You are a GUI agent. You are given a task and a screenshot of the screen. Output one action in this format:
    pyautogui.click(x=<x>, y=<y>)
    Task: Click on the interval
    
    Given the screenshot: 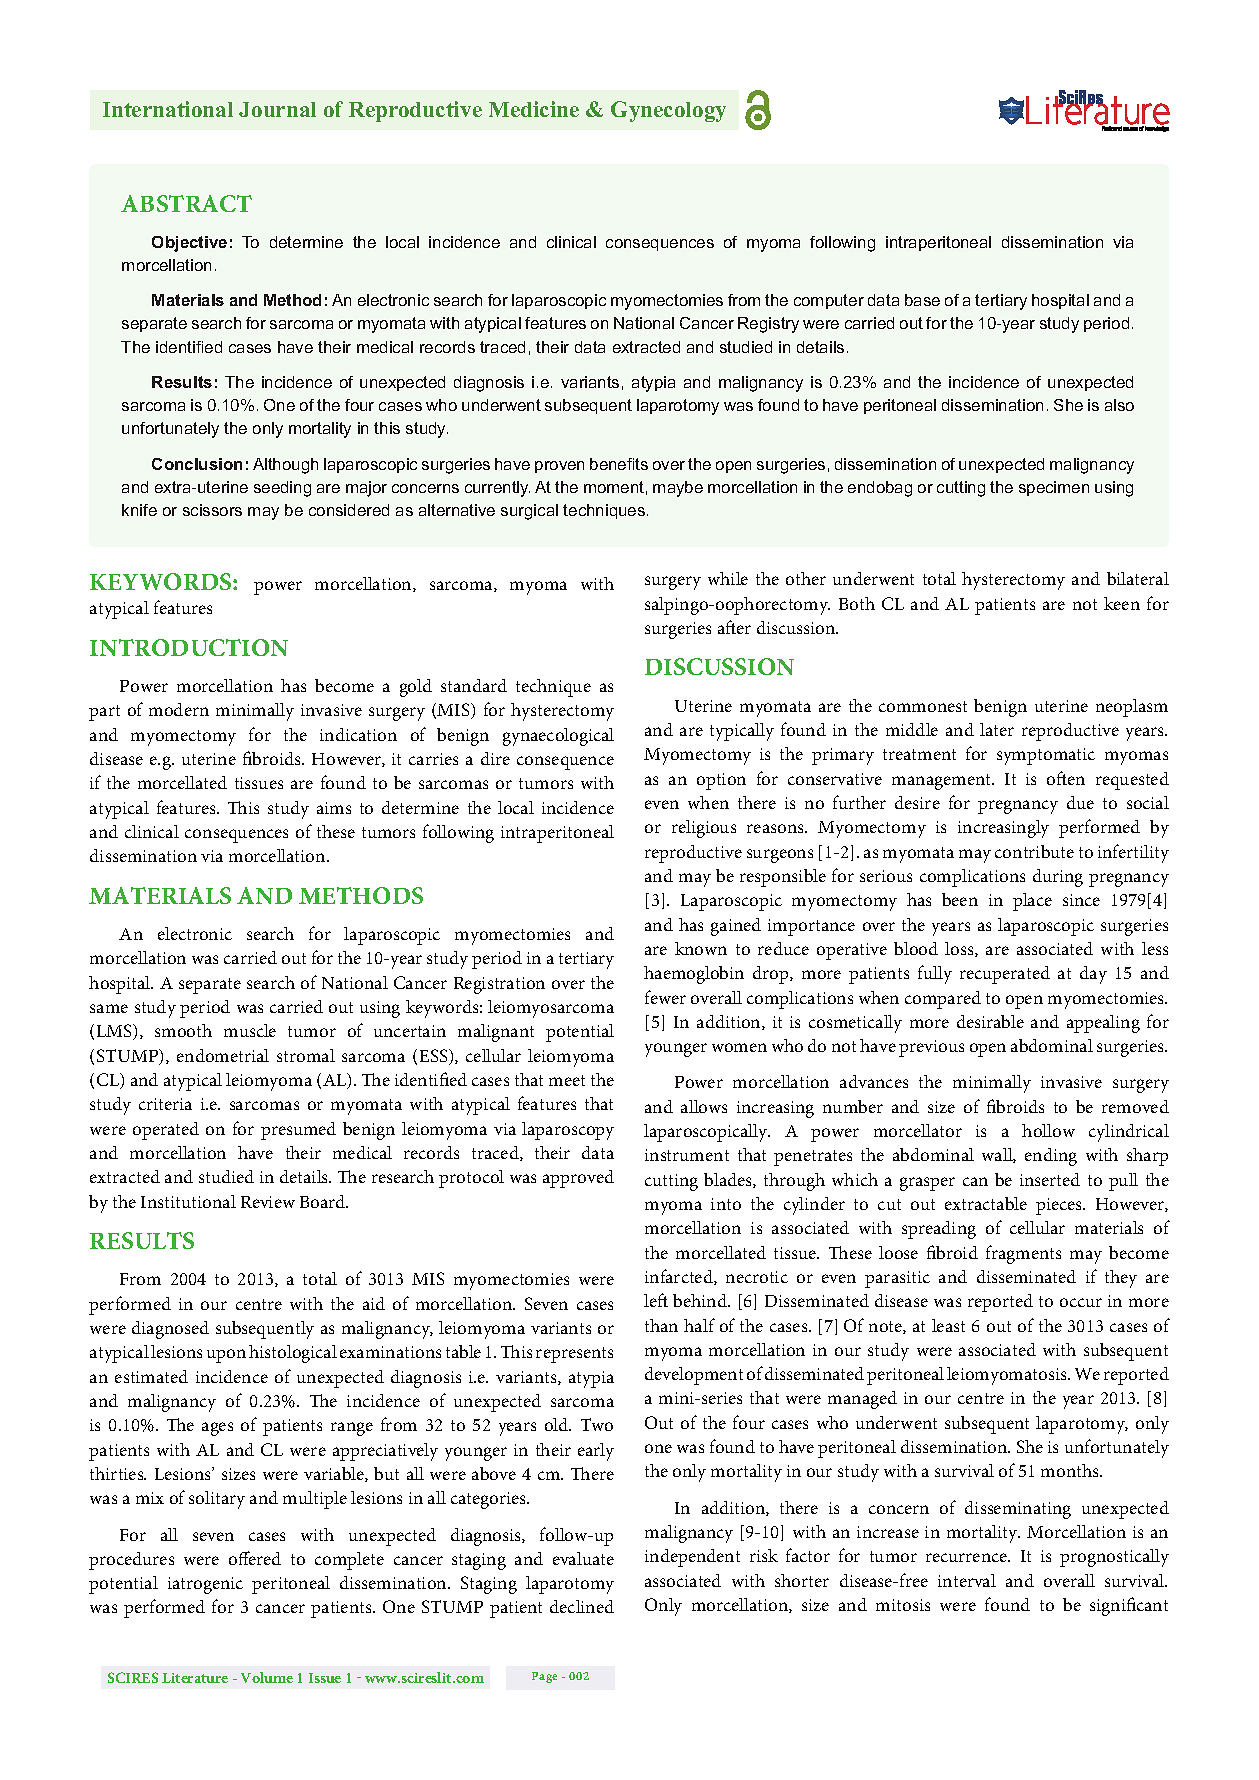 What is the action you would take?
    pyautogui.click(x=967, y=1580)
